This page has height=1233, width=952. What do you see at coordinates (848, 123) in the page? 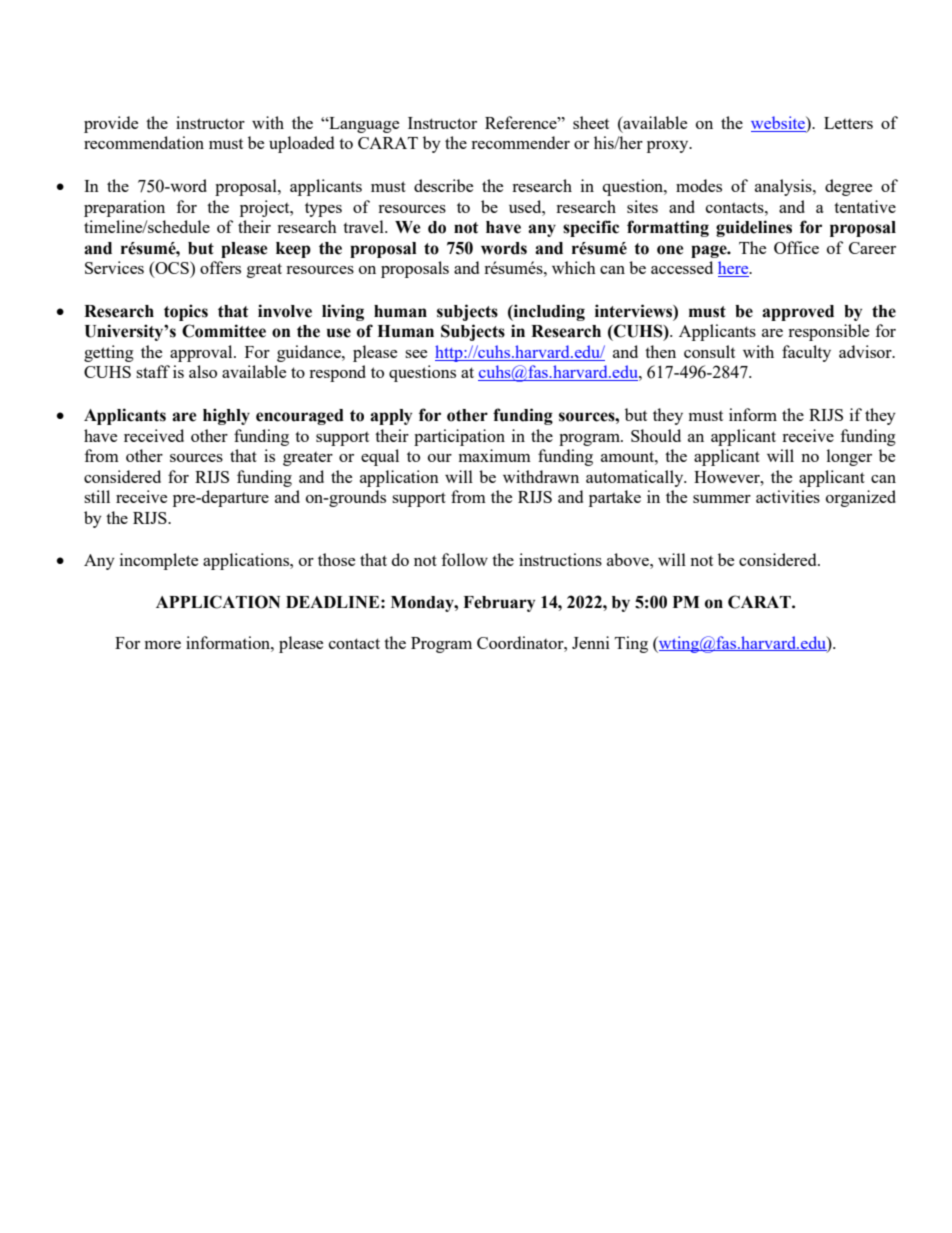
I see `Letters` at bounding box center [848, 123].
